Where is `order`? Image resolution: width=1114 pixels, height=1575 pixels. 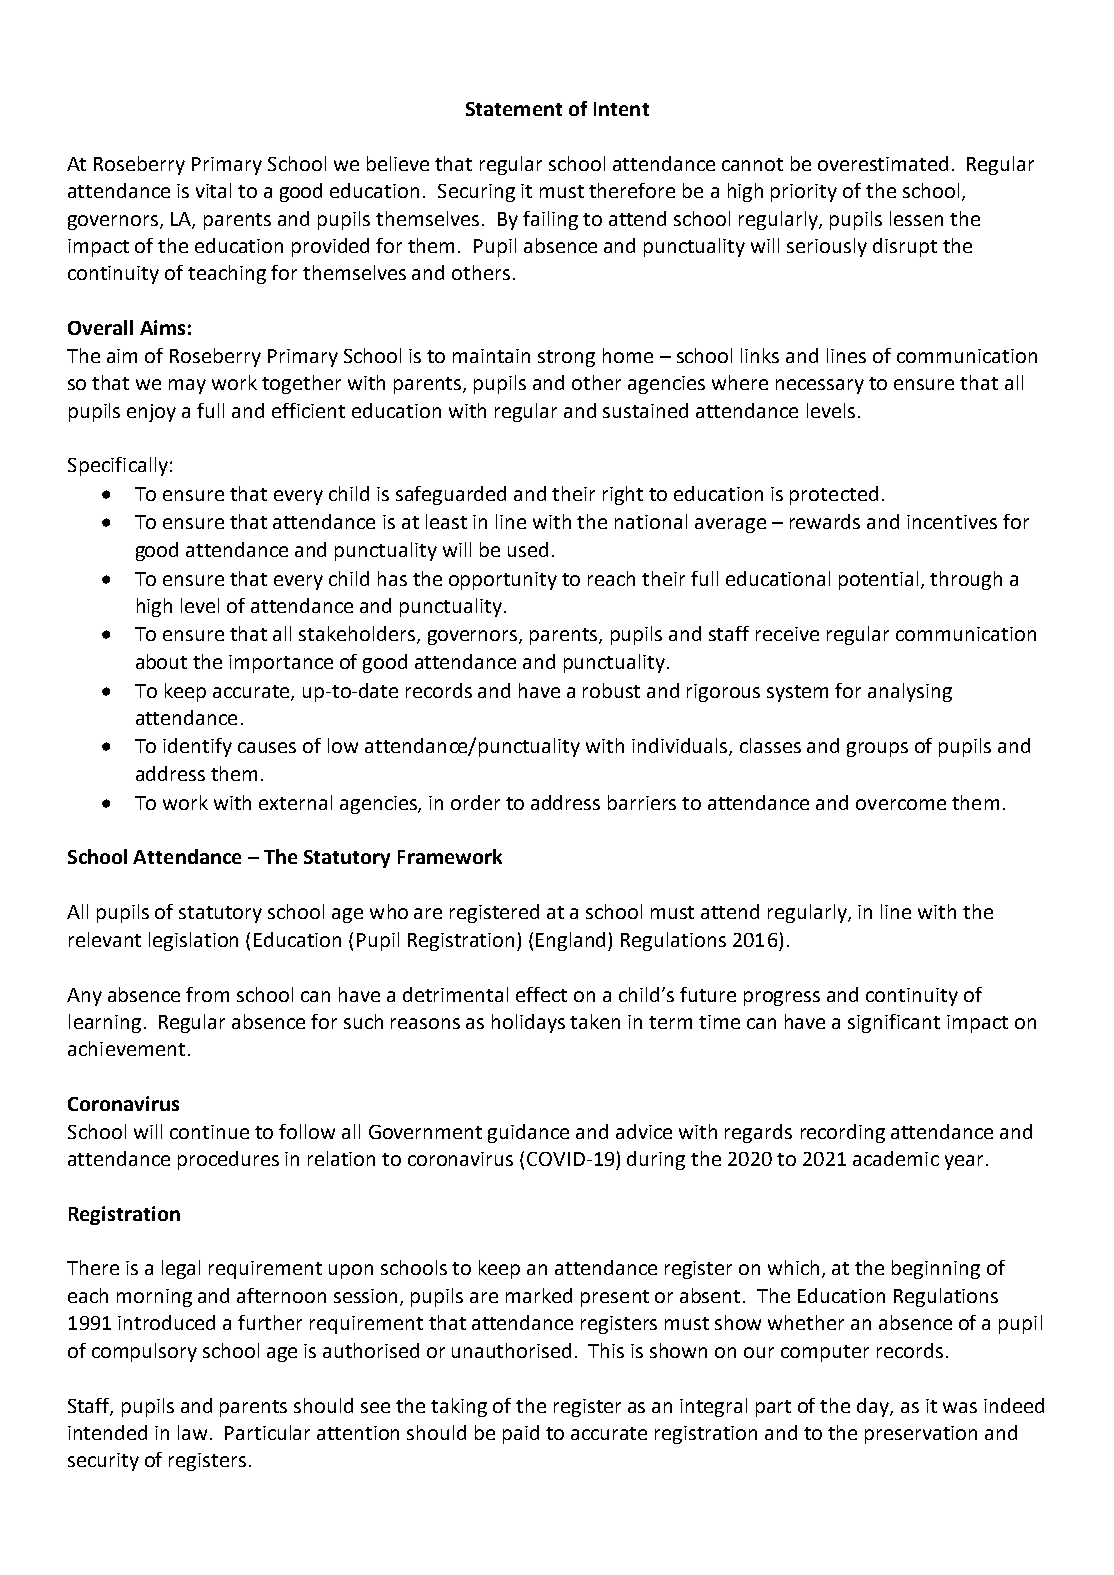
order is located at coordinates (475, 802).
